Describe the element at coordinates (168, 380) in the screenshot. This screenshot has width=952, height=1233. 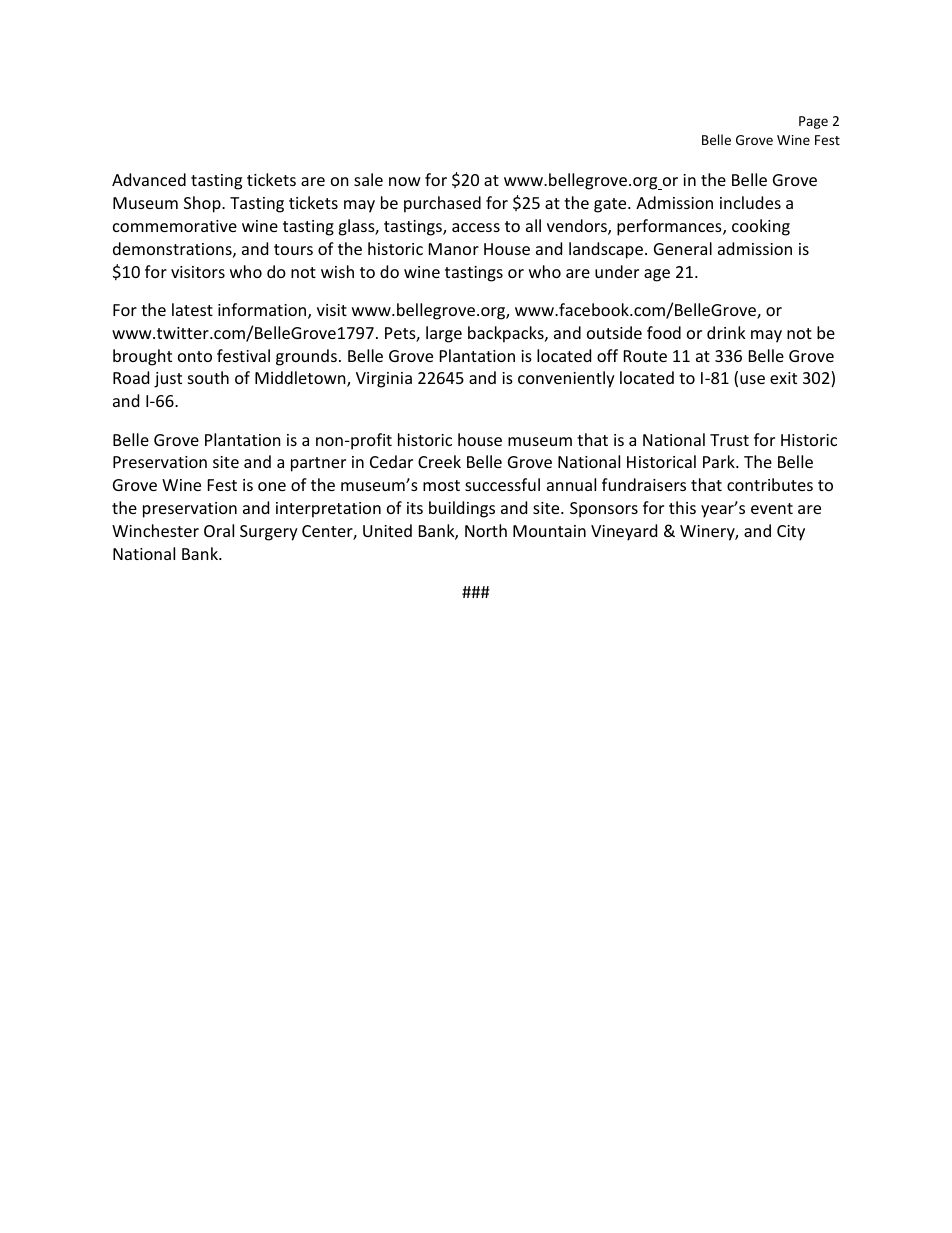
I see `just` at that location.
